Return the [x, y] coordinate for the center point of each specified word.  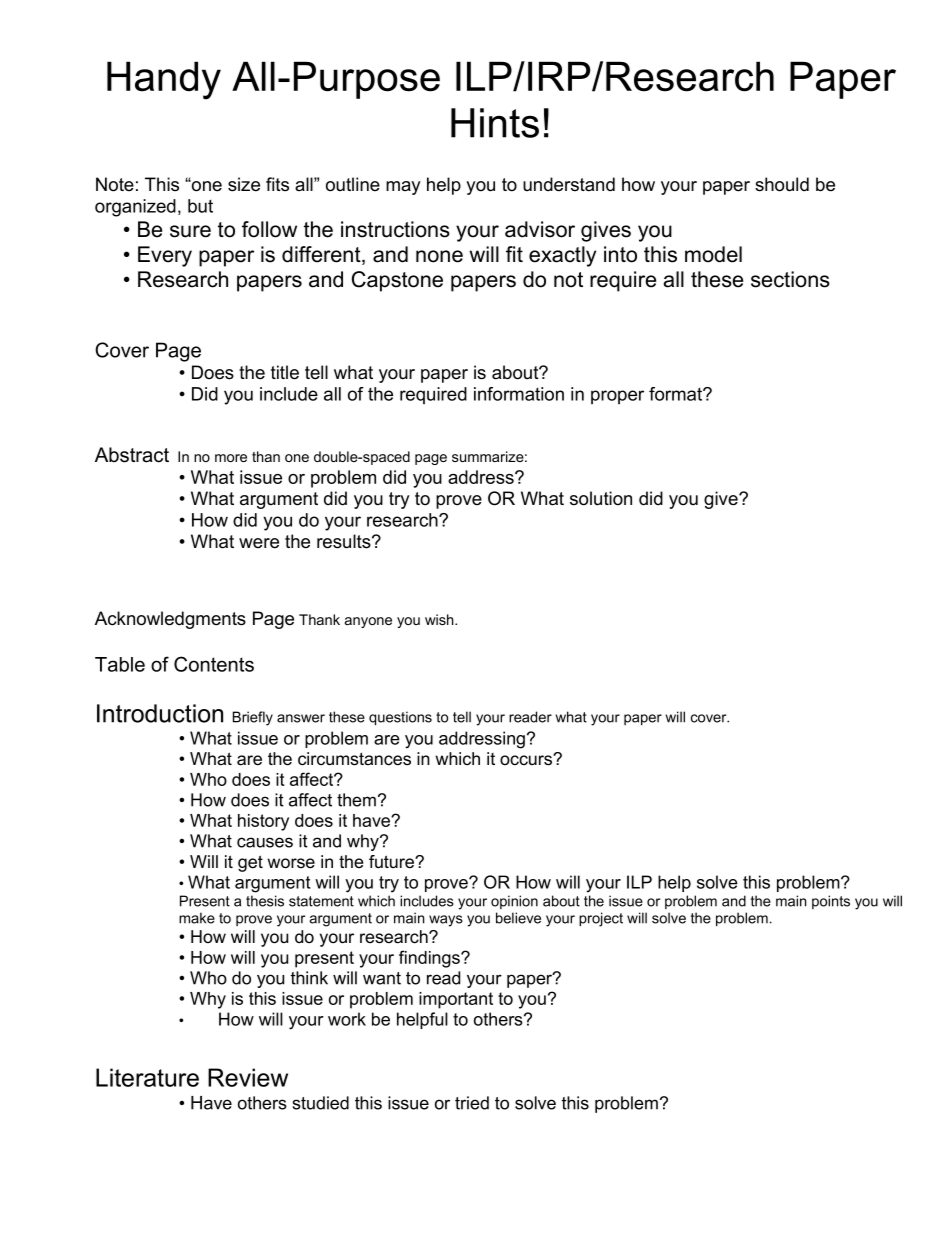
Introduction [160, 713]
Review [248, 1077]
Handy [164, 80]
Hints [495, 123]
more [231, 458]
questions [400, 718]
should [782, 184]
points [831, 902]
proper [617, 397]
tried [472, 1103]
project [601, 919]
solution [601, 498]
